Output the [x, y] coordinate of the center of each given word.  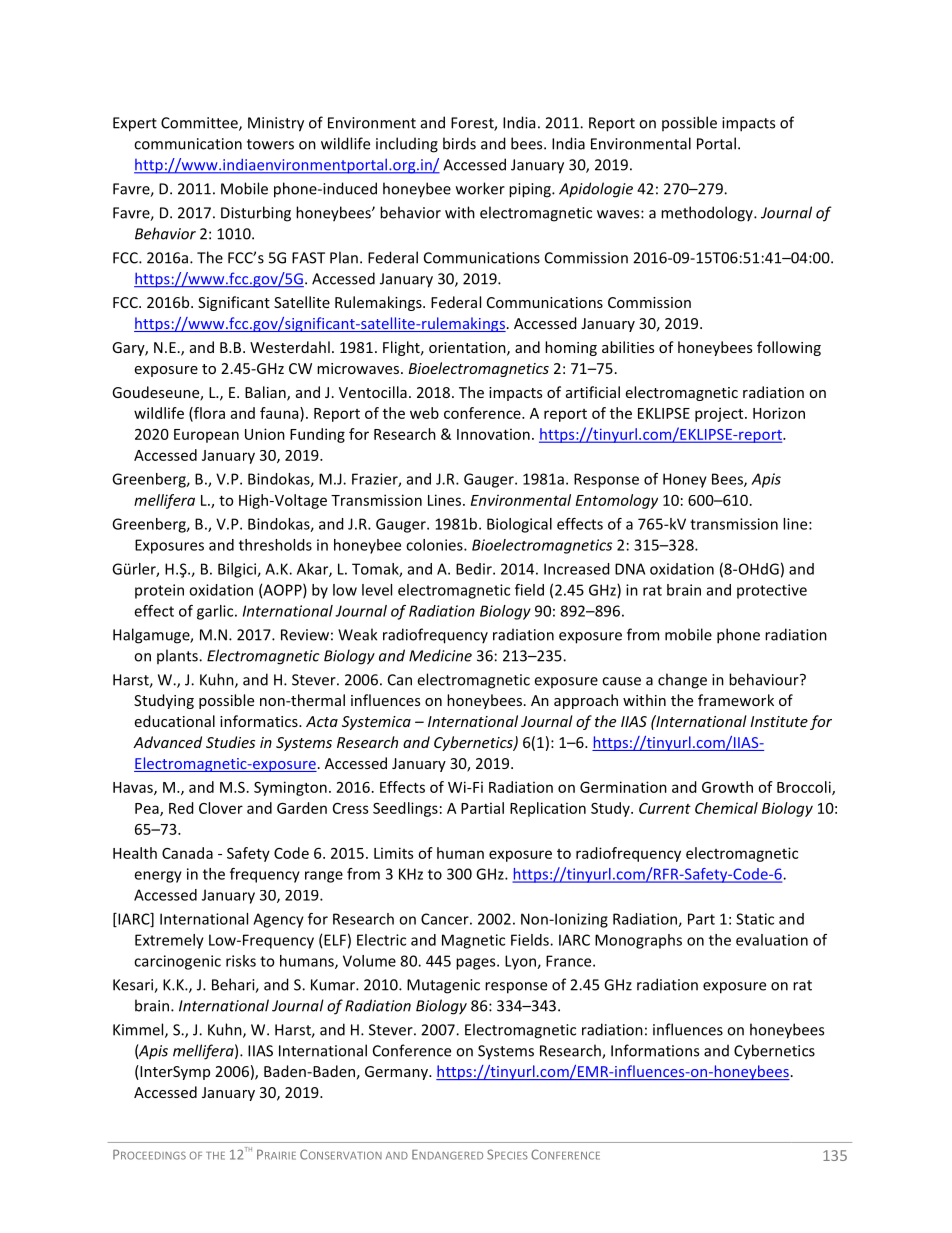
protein [159, 591]
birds [459, 143]
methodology [708, 214]
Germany [397, 1073]
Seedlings [405, 809]
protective [772, 591]
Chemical [726, 808]
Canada [187, 853]
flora [208, 414]
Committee [200, 124]
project [720, 414]
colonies [435, 545]
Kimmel [139, 1030]
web [424, 413]
